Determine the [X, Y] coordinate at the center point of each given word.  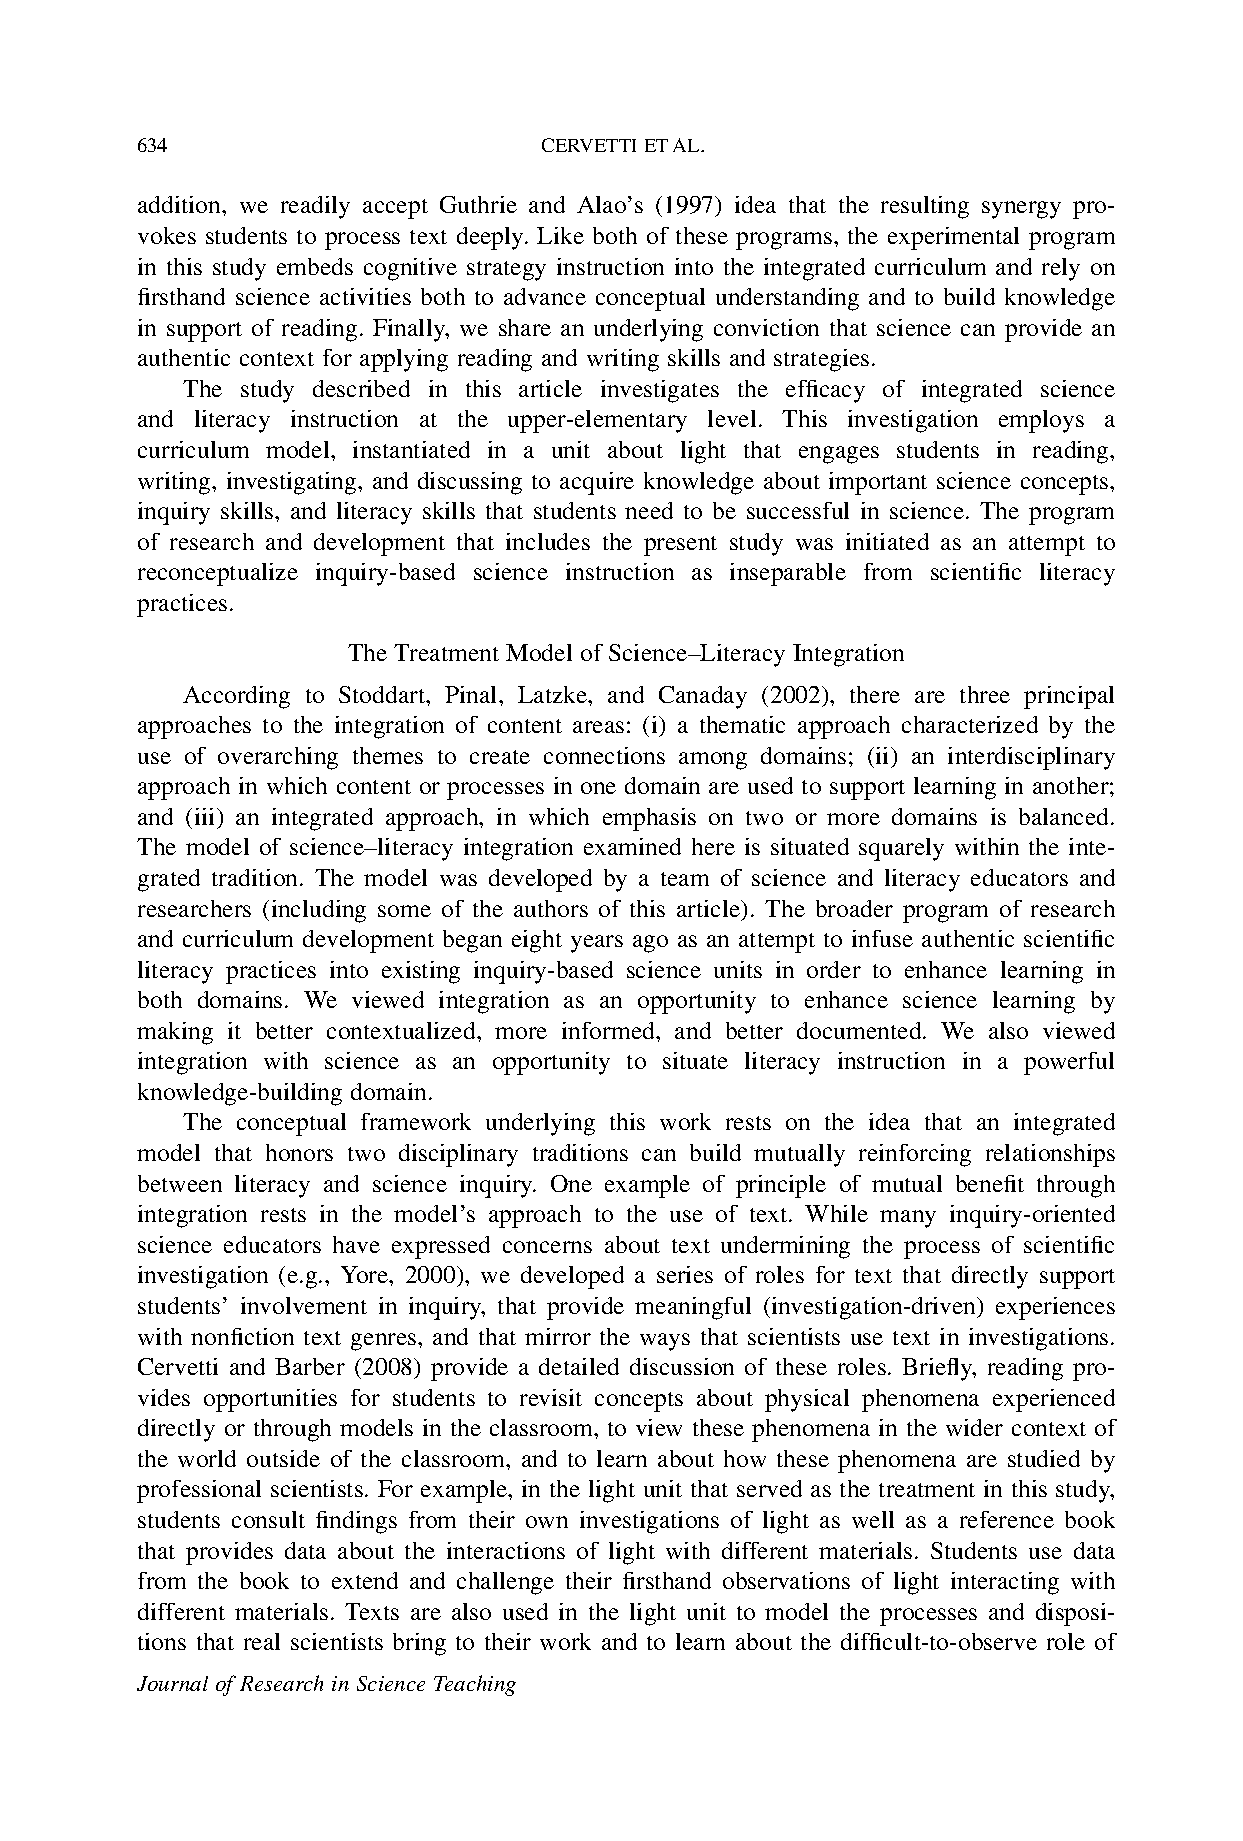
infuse [882, 938]
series [685, 1274]
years [597, 944]
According [236, 697]
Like [560, 235]
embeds [315, 266]
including [319, 911]
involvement [304, 1305]
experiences [1055, 1308]
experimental [953, 238]
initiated [887, 541]
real [262, 1641]
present [680, 546]
